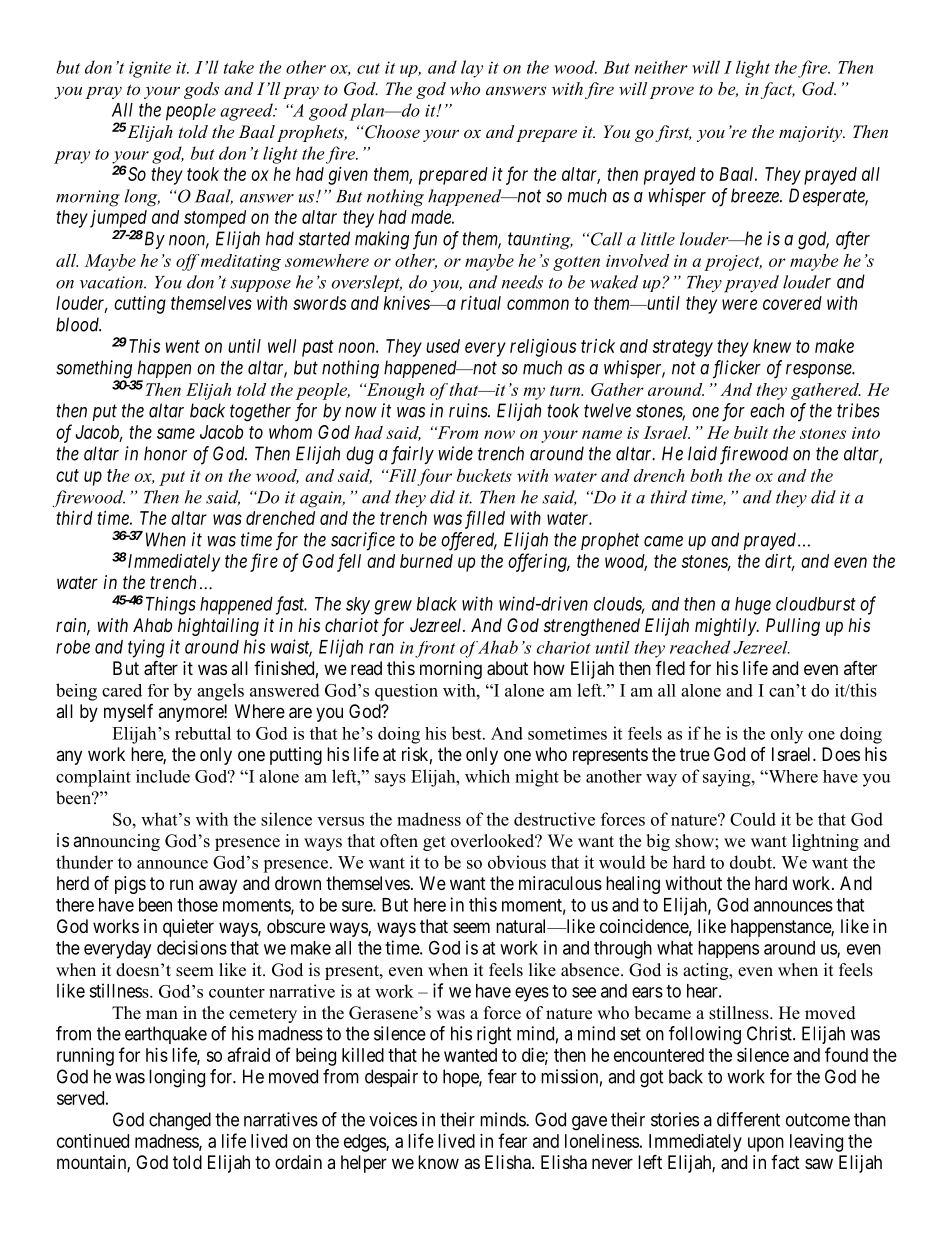 This image has width=952, height=1233. What do you see at coordinates (437, 604) in the image?
I see `black` at bounding box center [437, 604].
